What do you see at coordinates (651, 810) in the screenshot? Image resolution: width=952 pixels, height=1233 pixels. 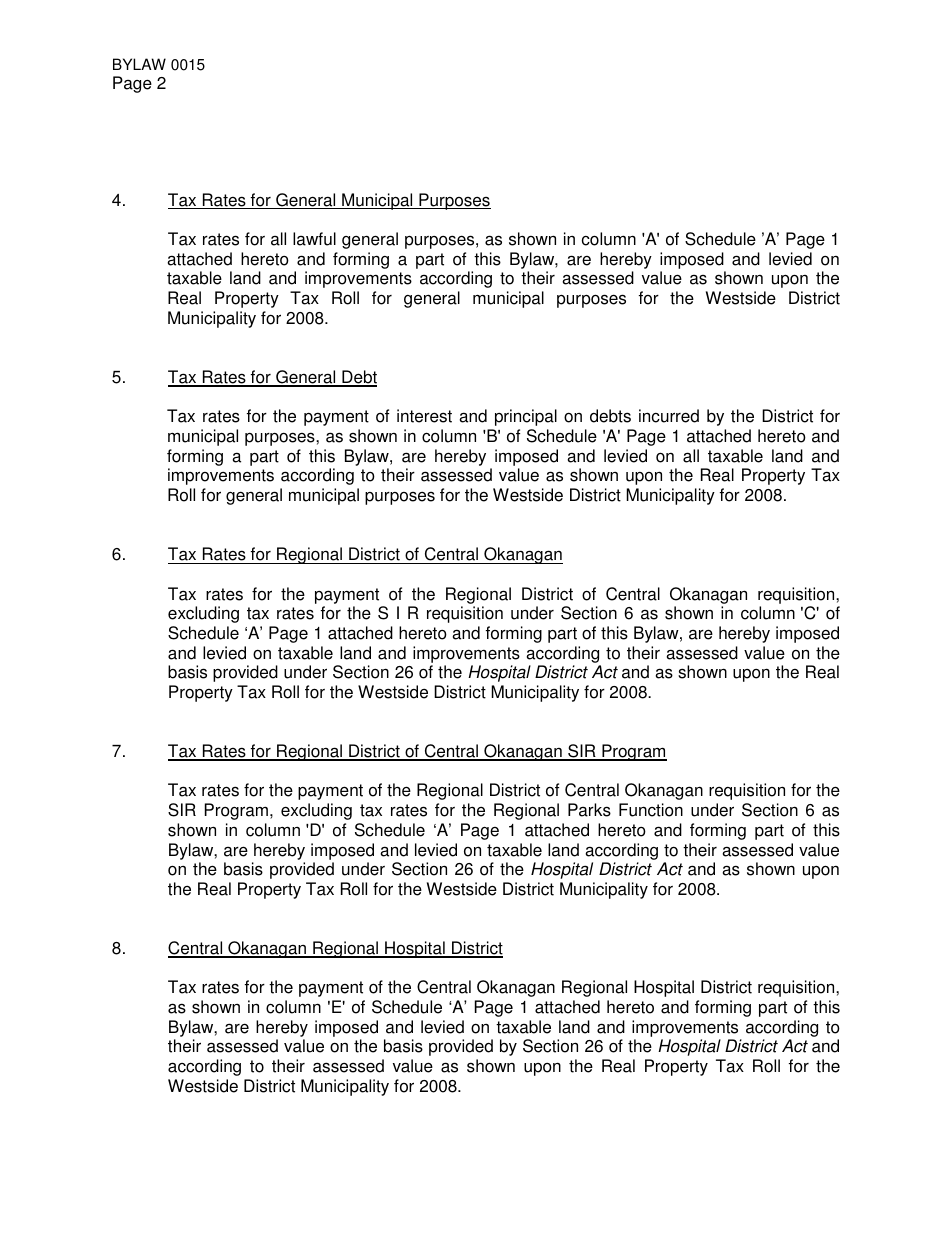 I see `Function` at bounding box center [651, 810].
